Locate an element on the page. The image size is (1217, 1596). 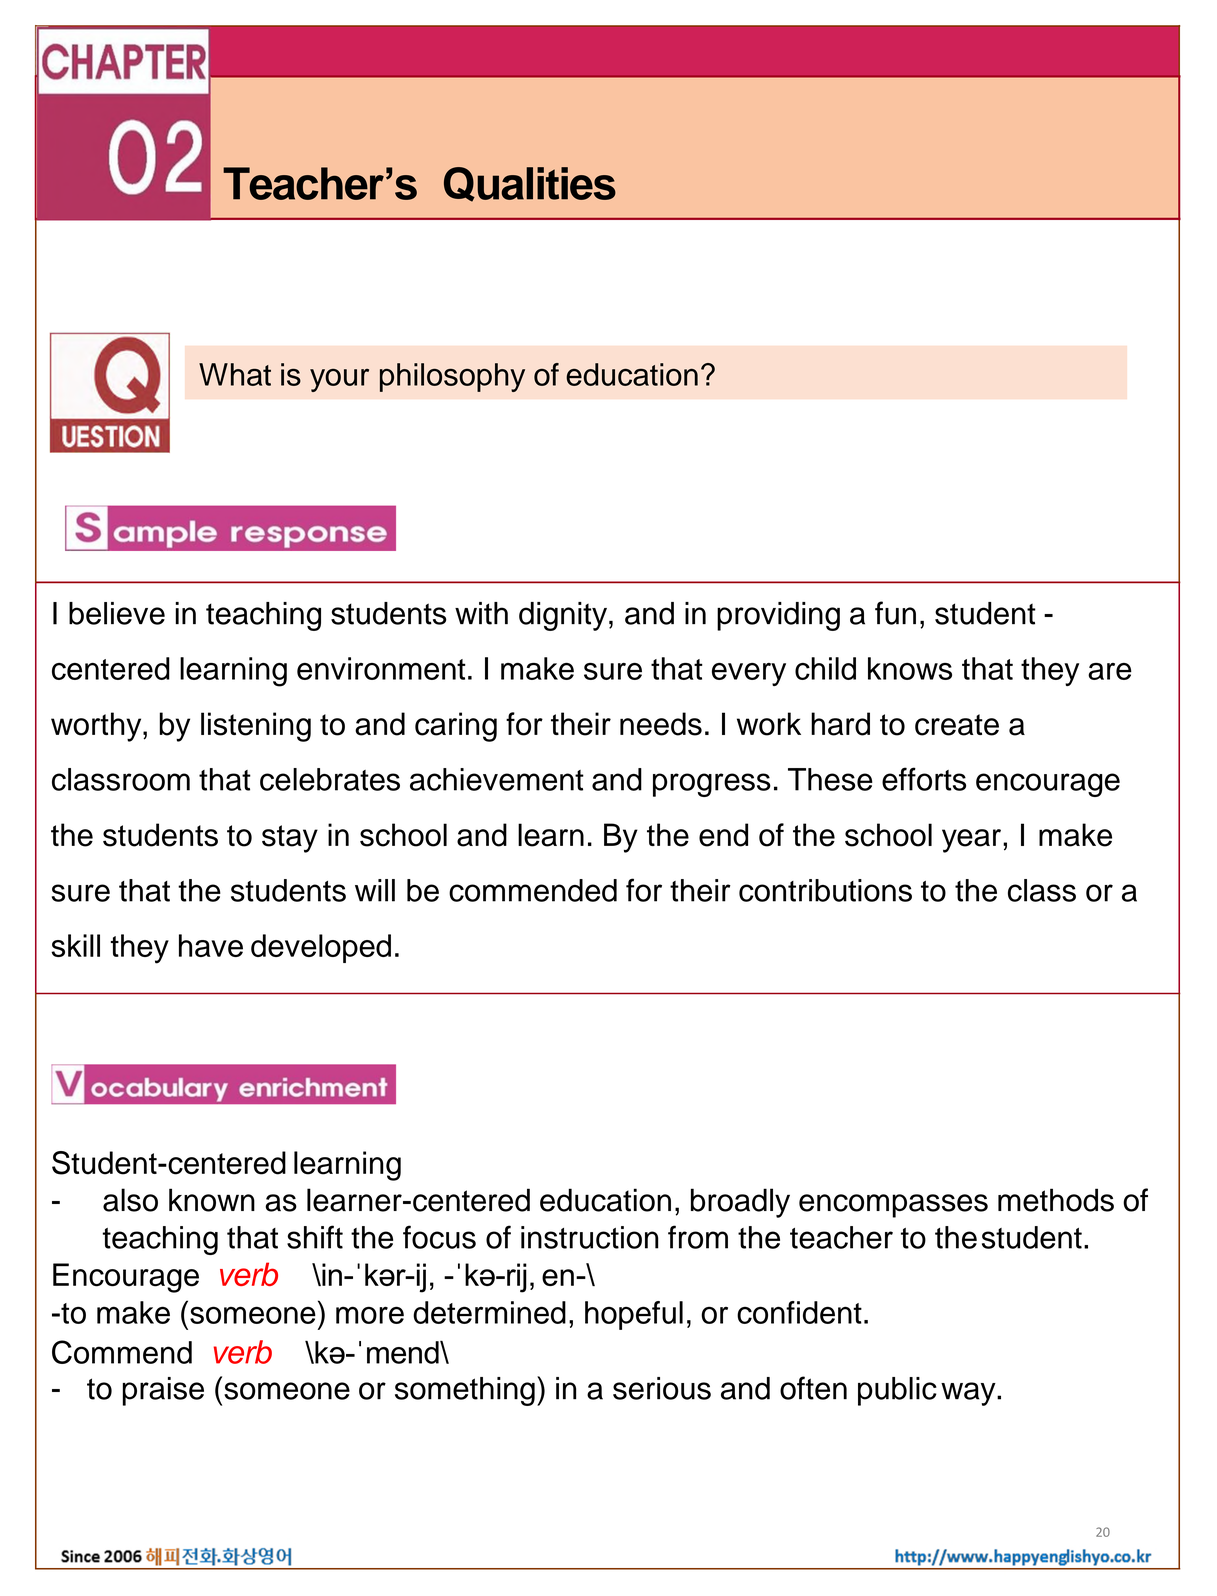
efforts is located at coordinates (924, 779).
